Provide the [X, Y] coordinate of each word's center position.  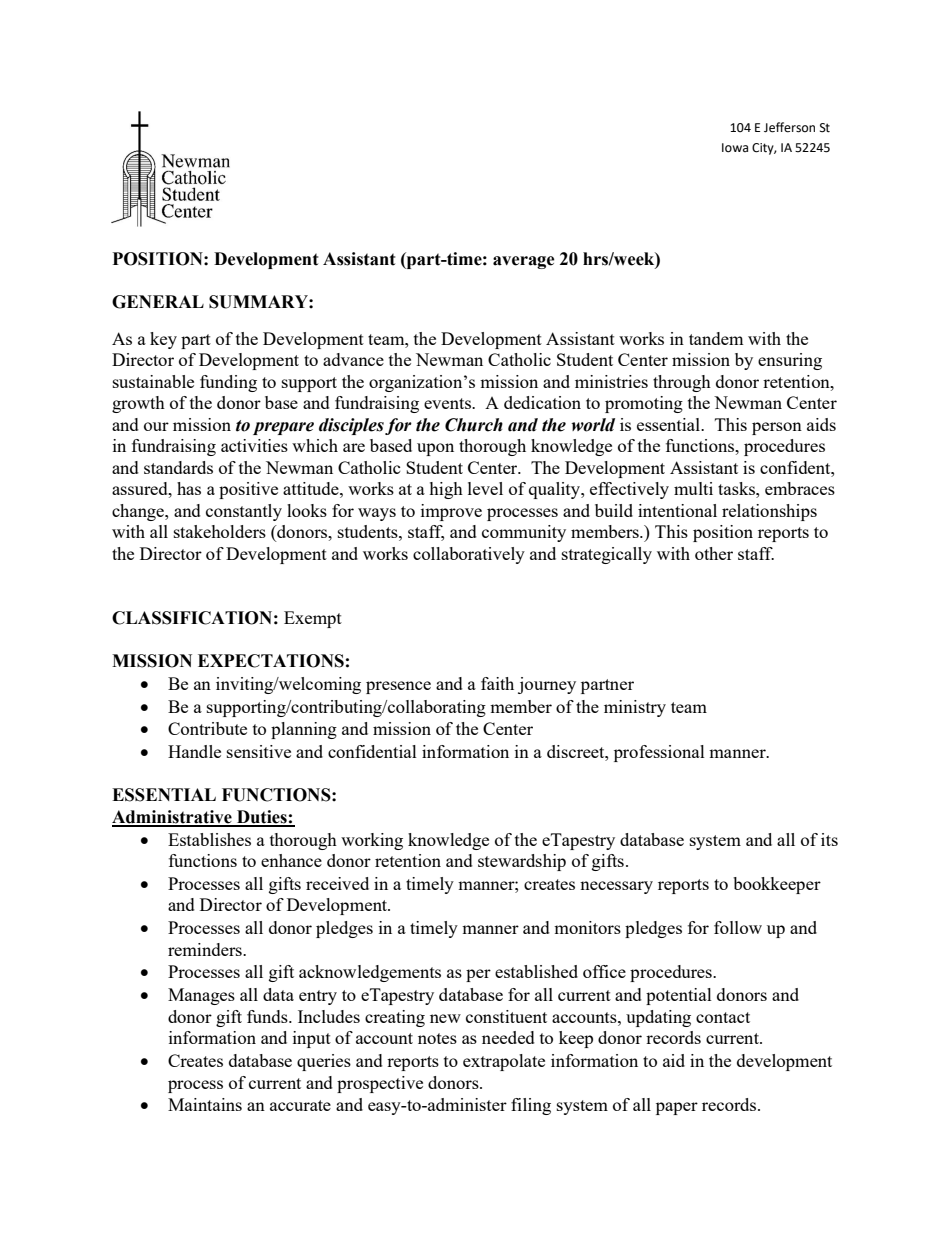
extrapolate [504, 1062]
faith [497, 683]
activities [254, 445]
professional [659, 753]
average [524, 262]
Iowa [735, 148]
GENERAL [158, 302]
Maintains [205, 1104]
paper [677, 1108]
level [485, 488]
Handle [194, 751]
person [777, 428]
